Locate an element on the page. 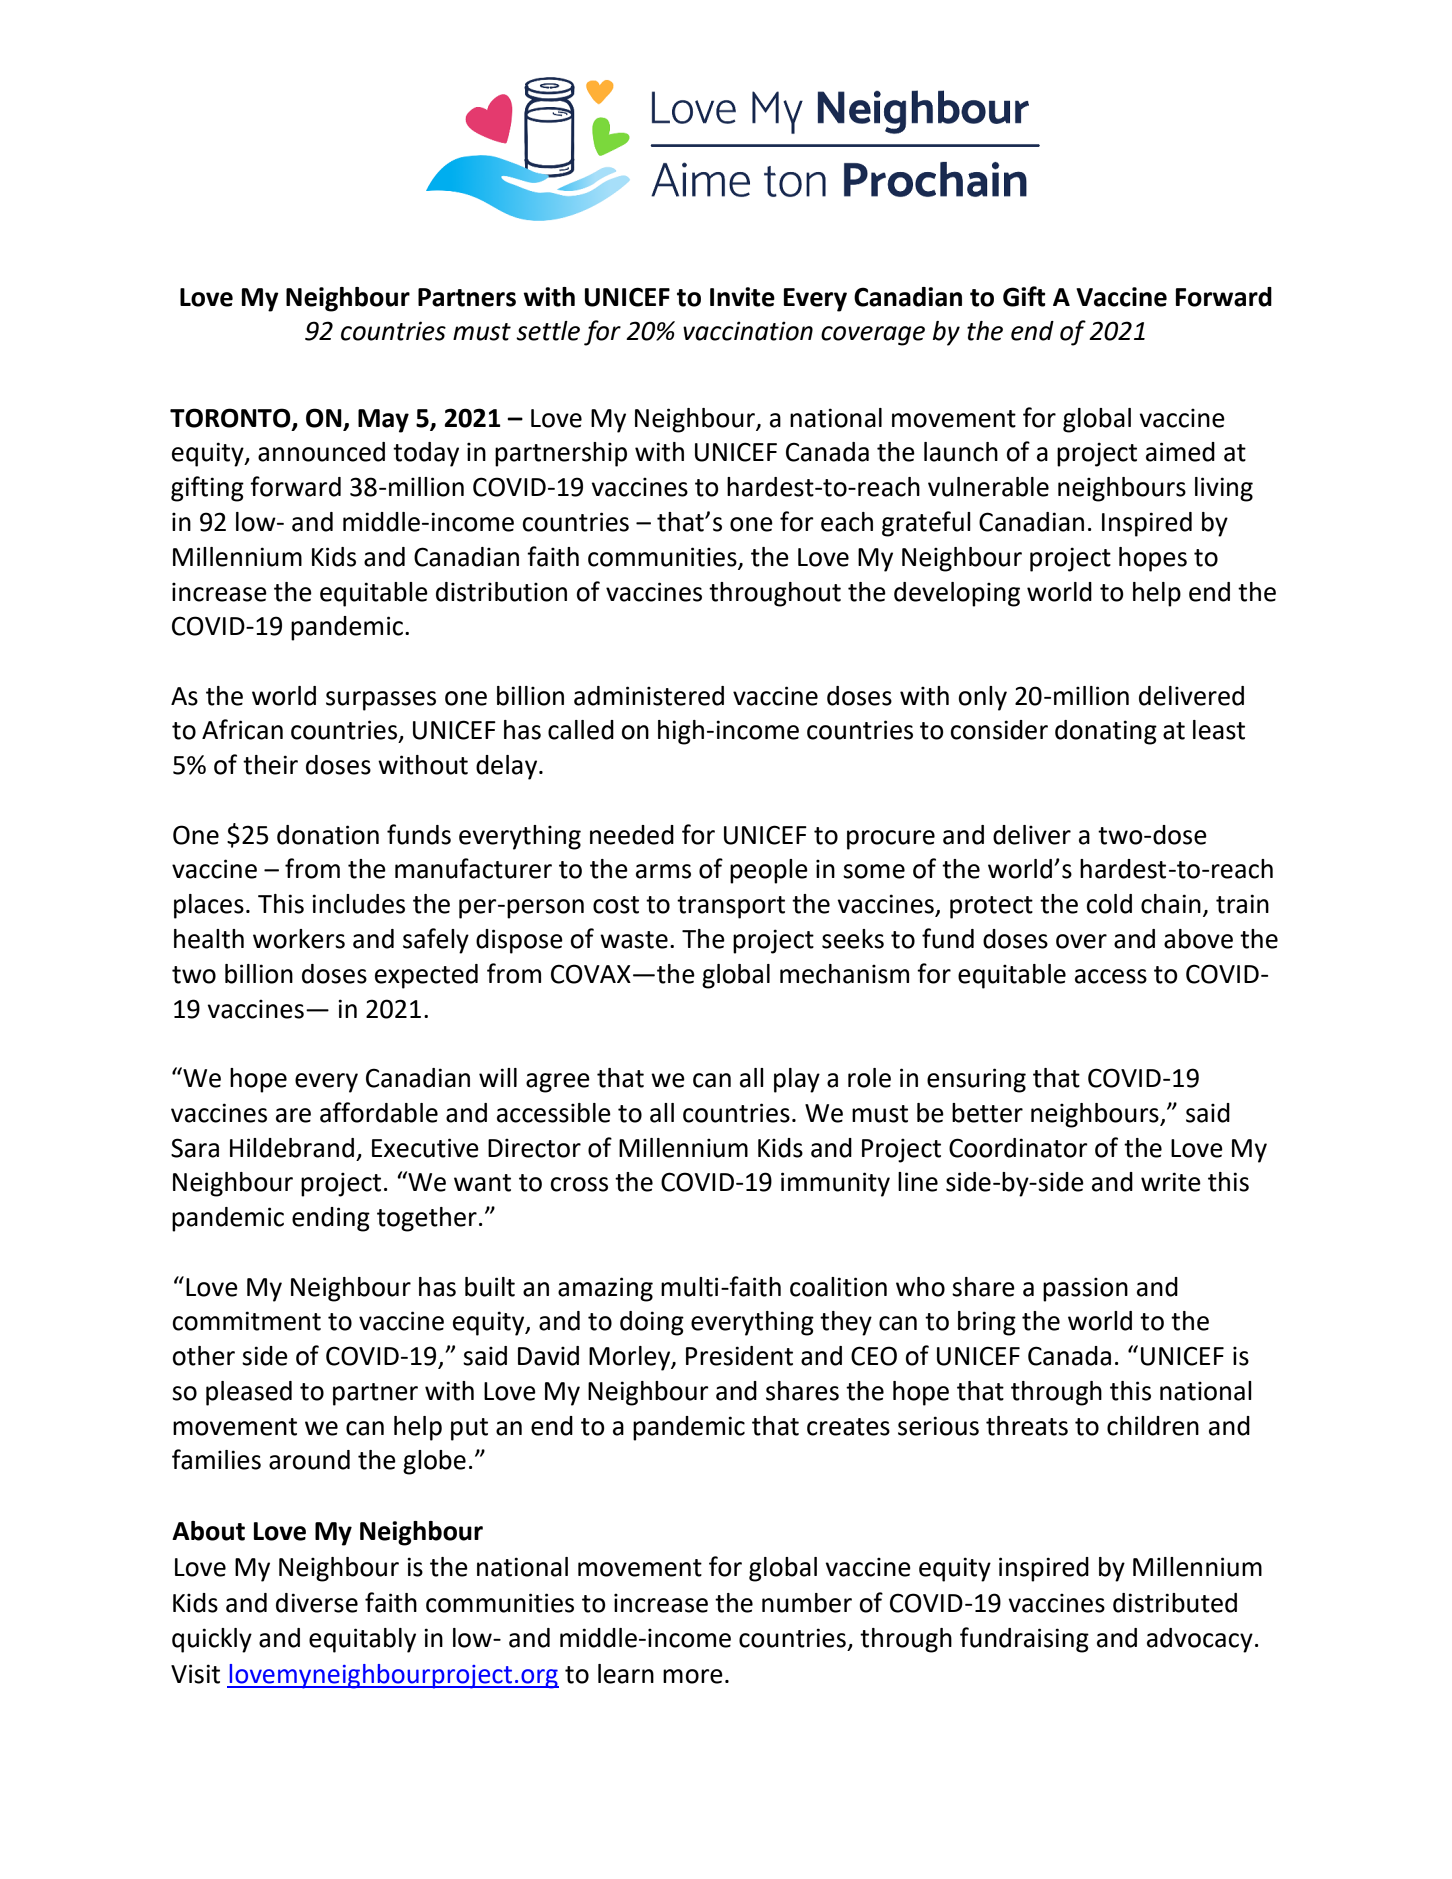 The image size is (1452, 1879). vaccination is located at coordinates (748, 331).
